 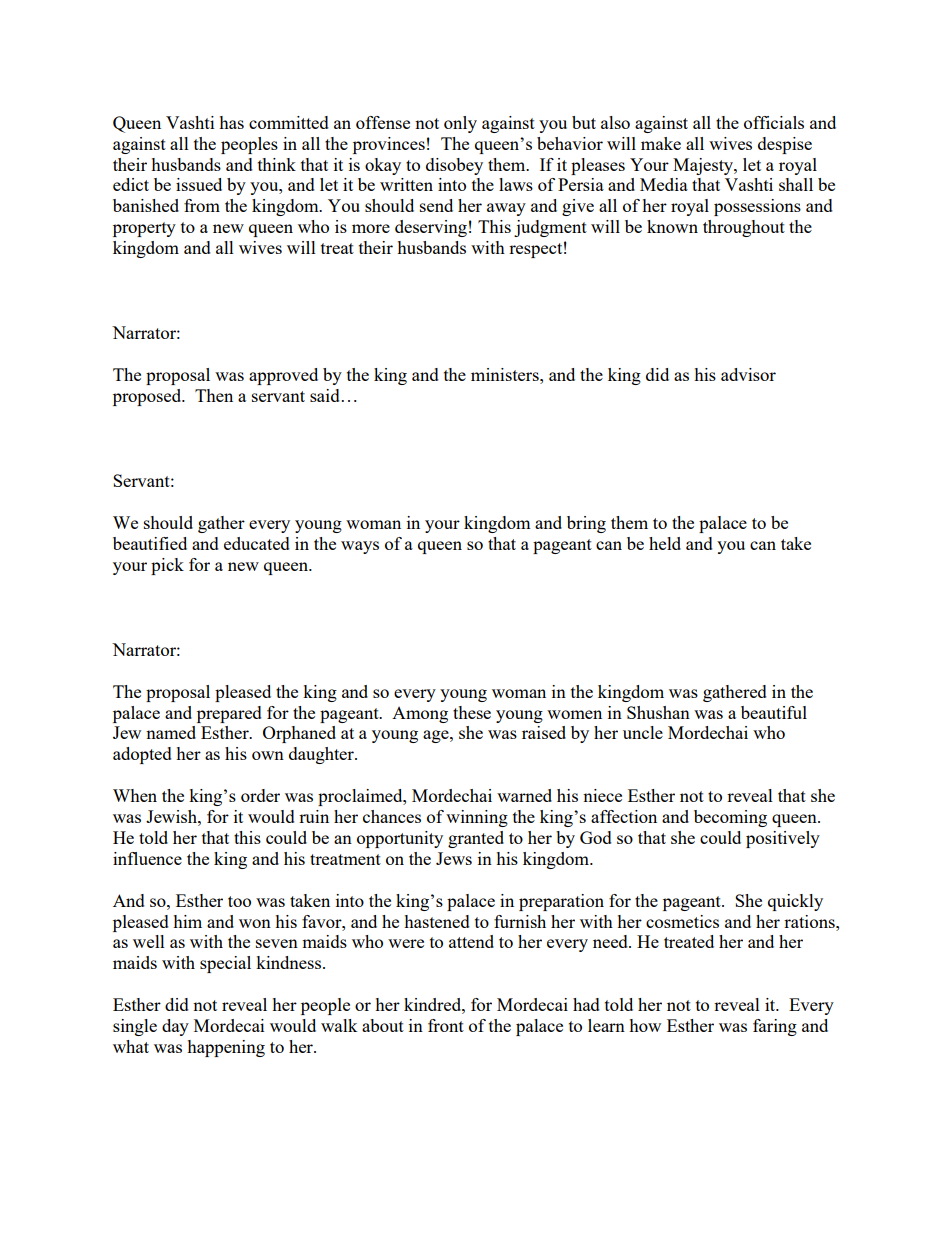 I want to click on pick, so click(x=167, y=566).
